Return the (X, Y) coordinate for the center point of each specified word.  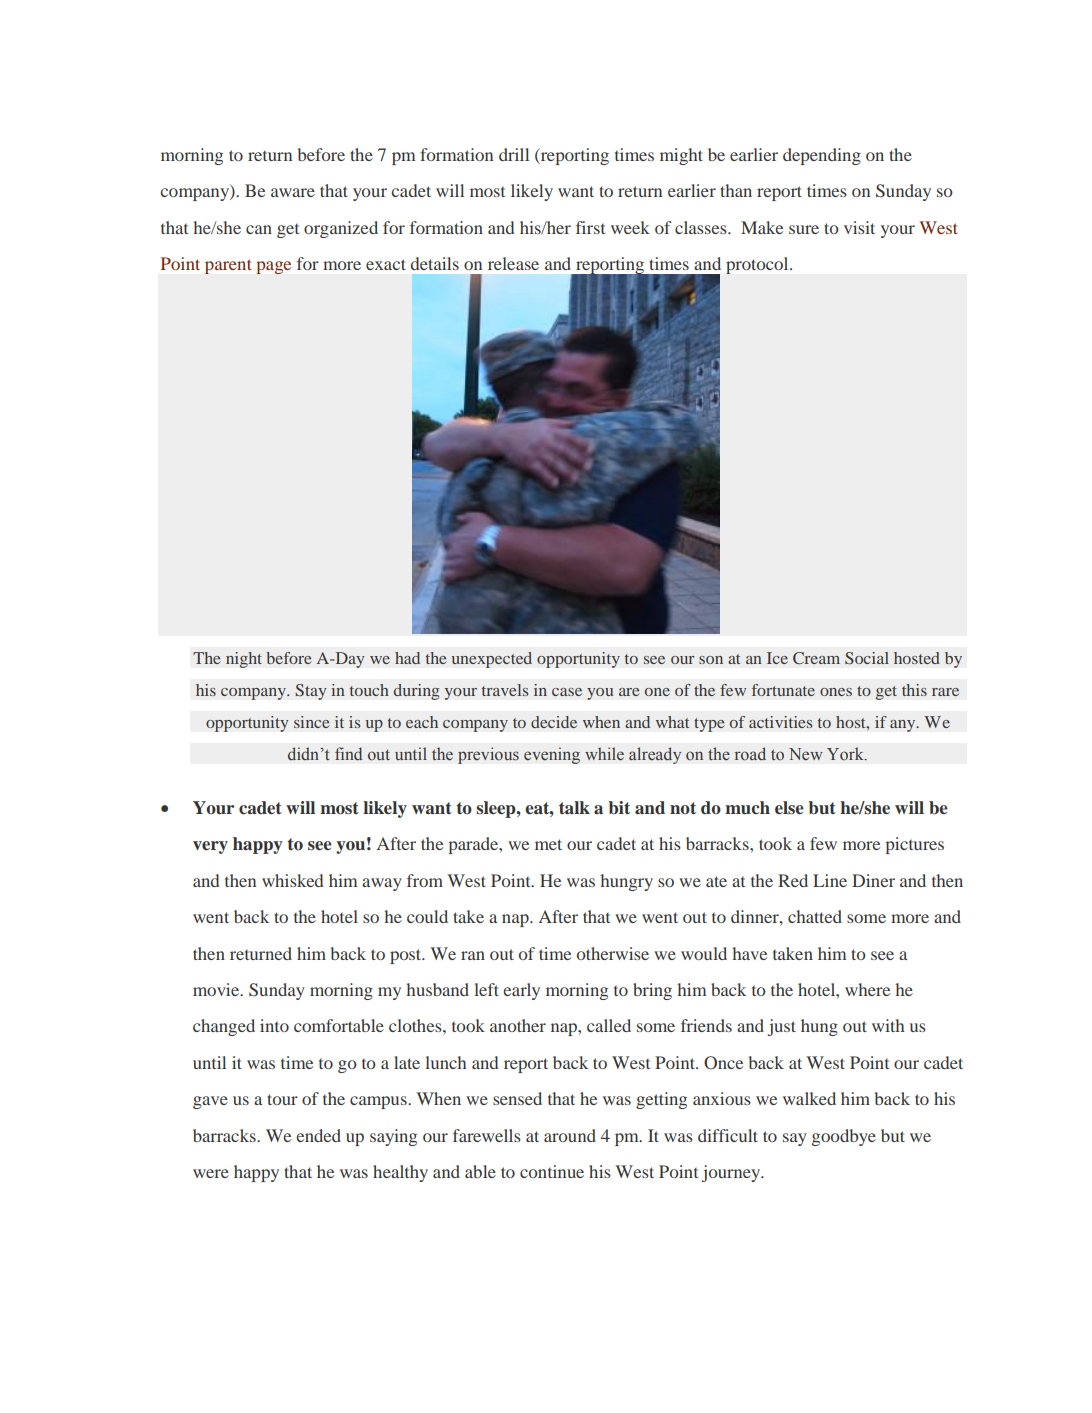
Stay (311, 692)
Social (867, 658)
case (567, 692)
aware (293, 192)
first (590, 227)
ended (318, 1135)
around (570, 1135)
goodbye (844, 1137)
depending (822, 156)
